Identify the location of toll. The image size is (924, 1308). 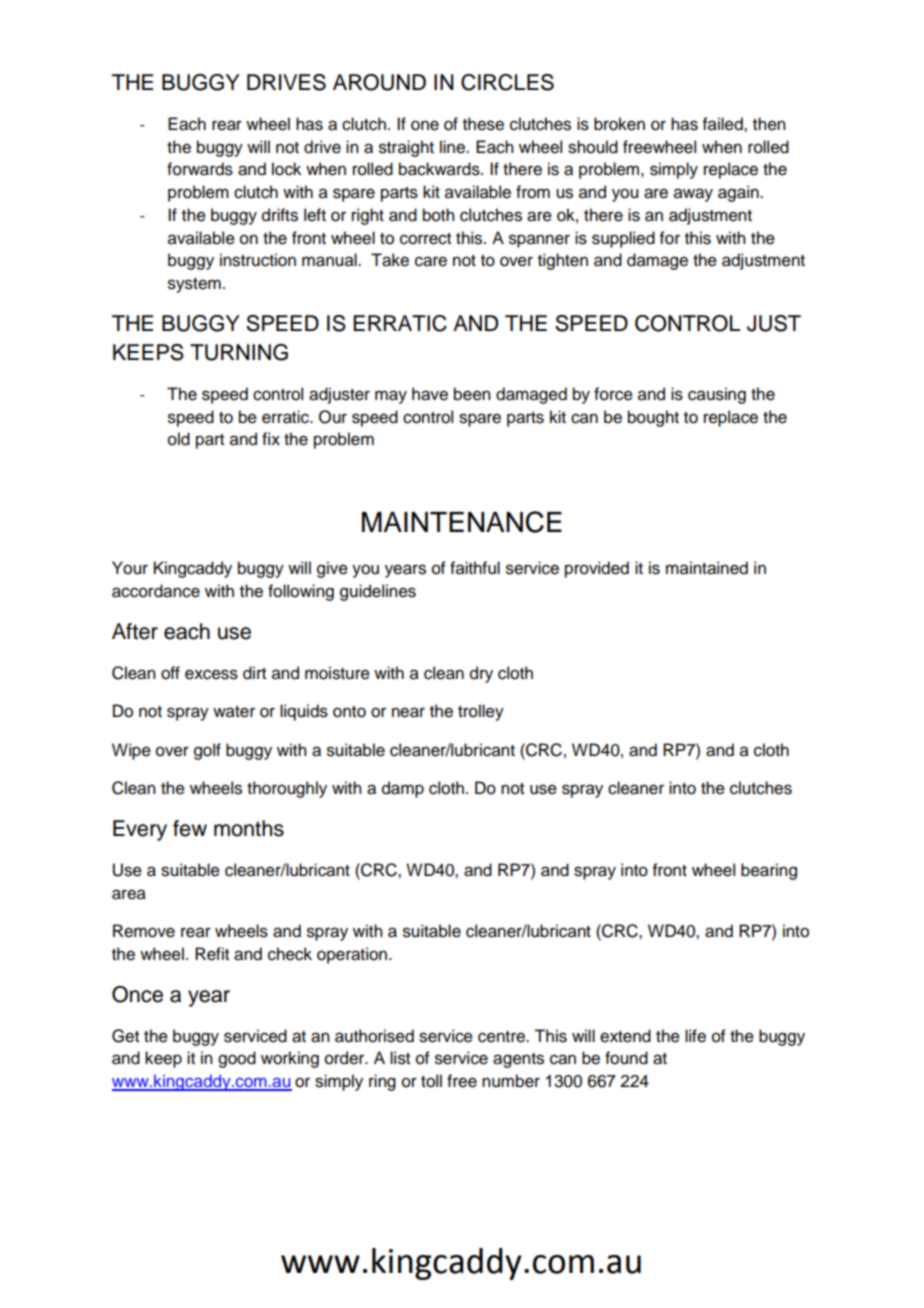
(431, 1081).
